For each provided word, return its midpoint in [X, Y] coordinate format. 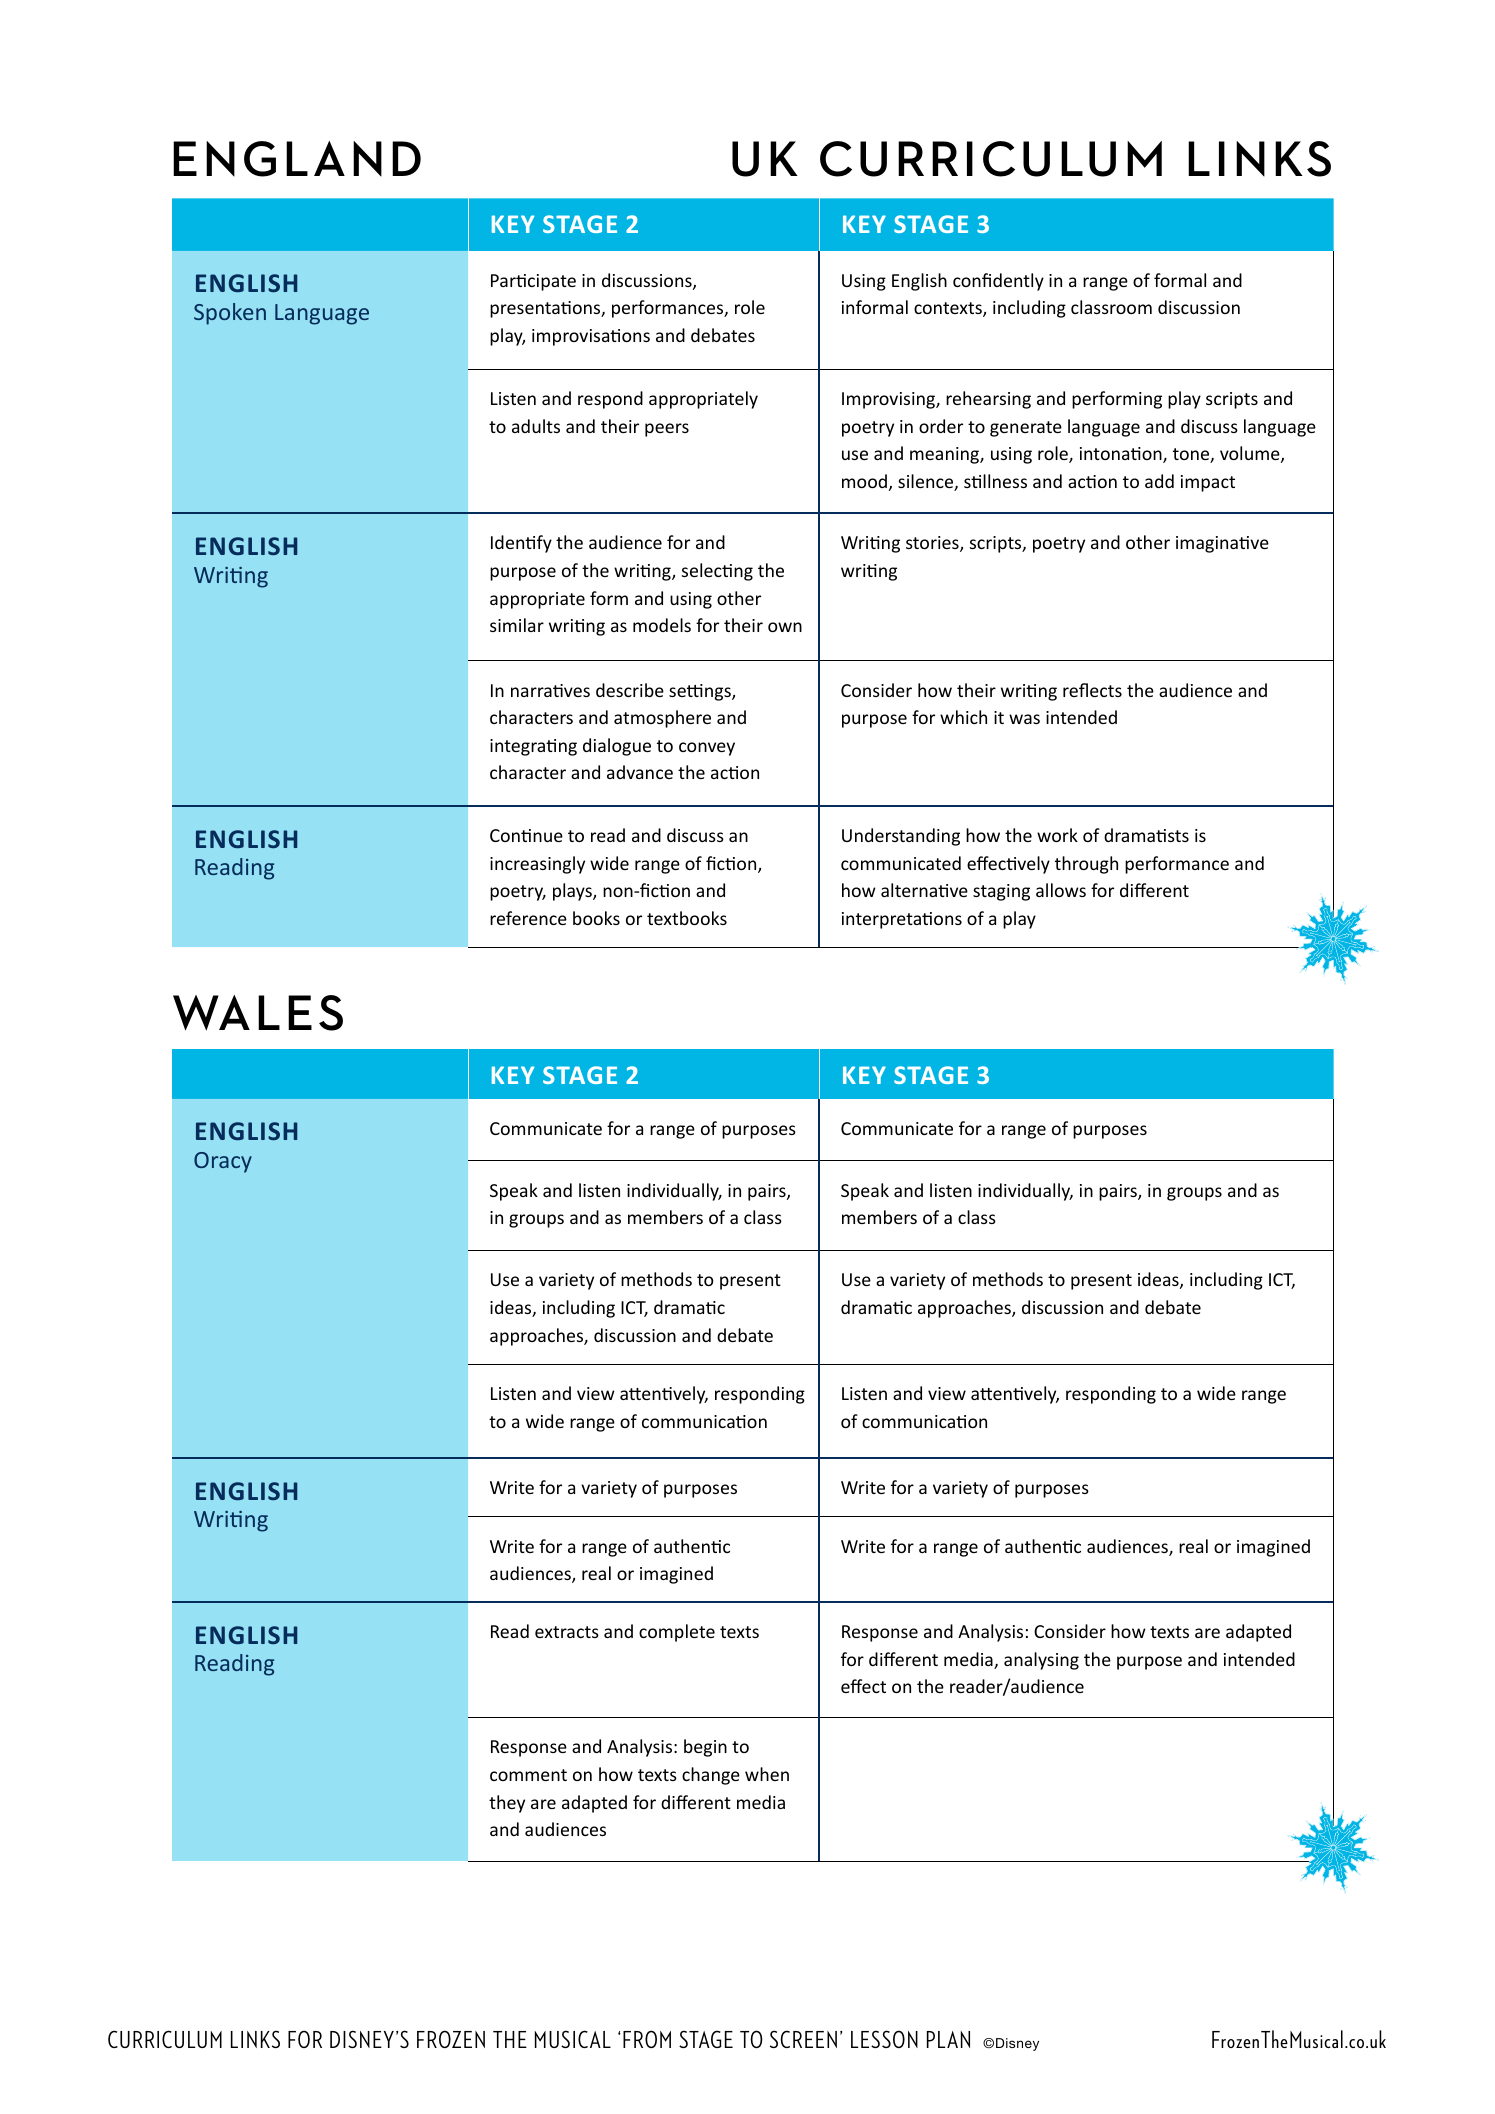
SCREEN [803, 2039]
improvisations [591, 337]
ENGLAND [297, 159]
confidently [998, 282]
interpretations [902, 920]
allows [1061, 890]
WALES [258, 1013]
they [507, 1804]
